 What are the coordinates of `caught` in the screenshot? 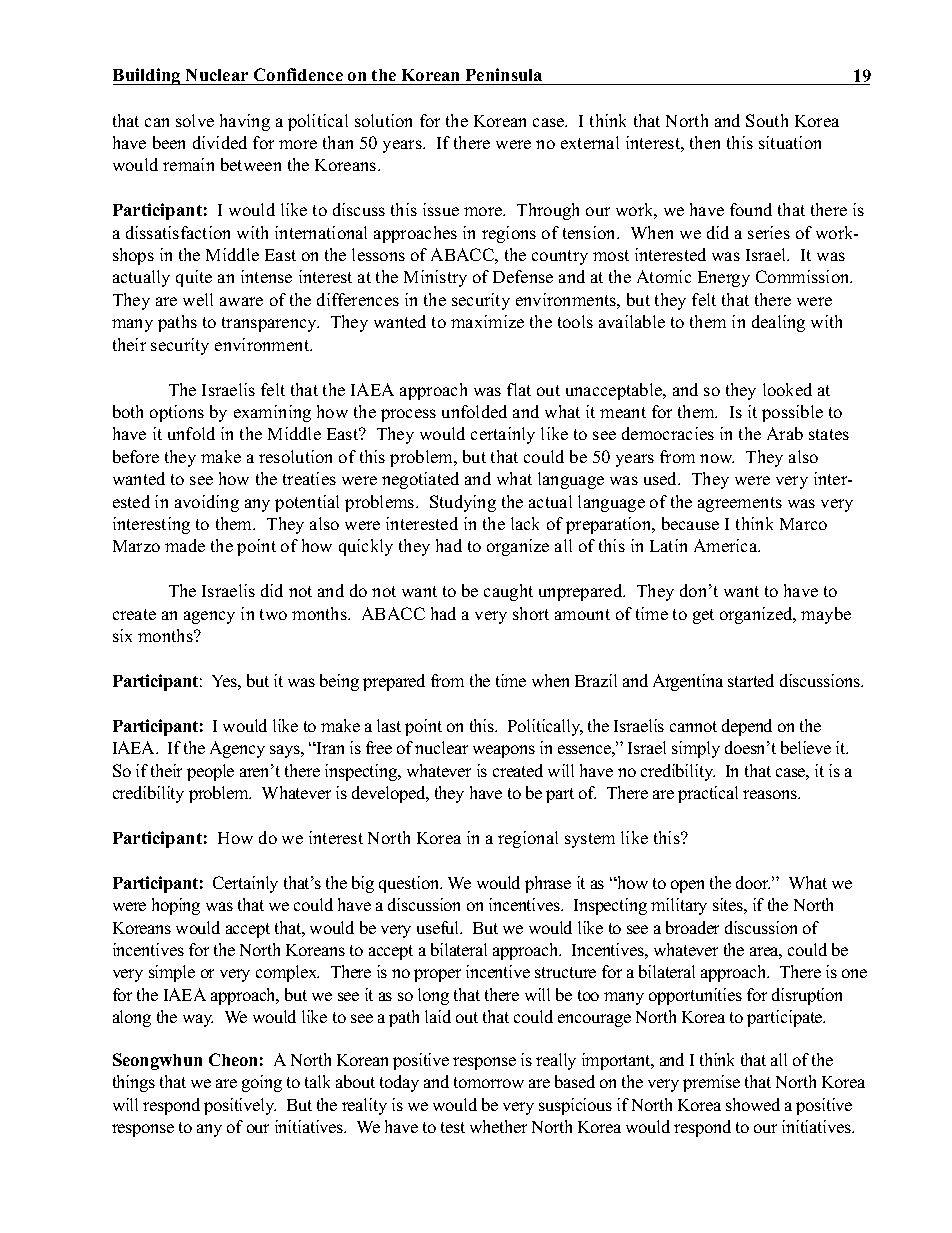 It's located at (508, 592).
